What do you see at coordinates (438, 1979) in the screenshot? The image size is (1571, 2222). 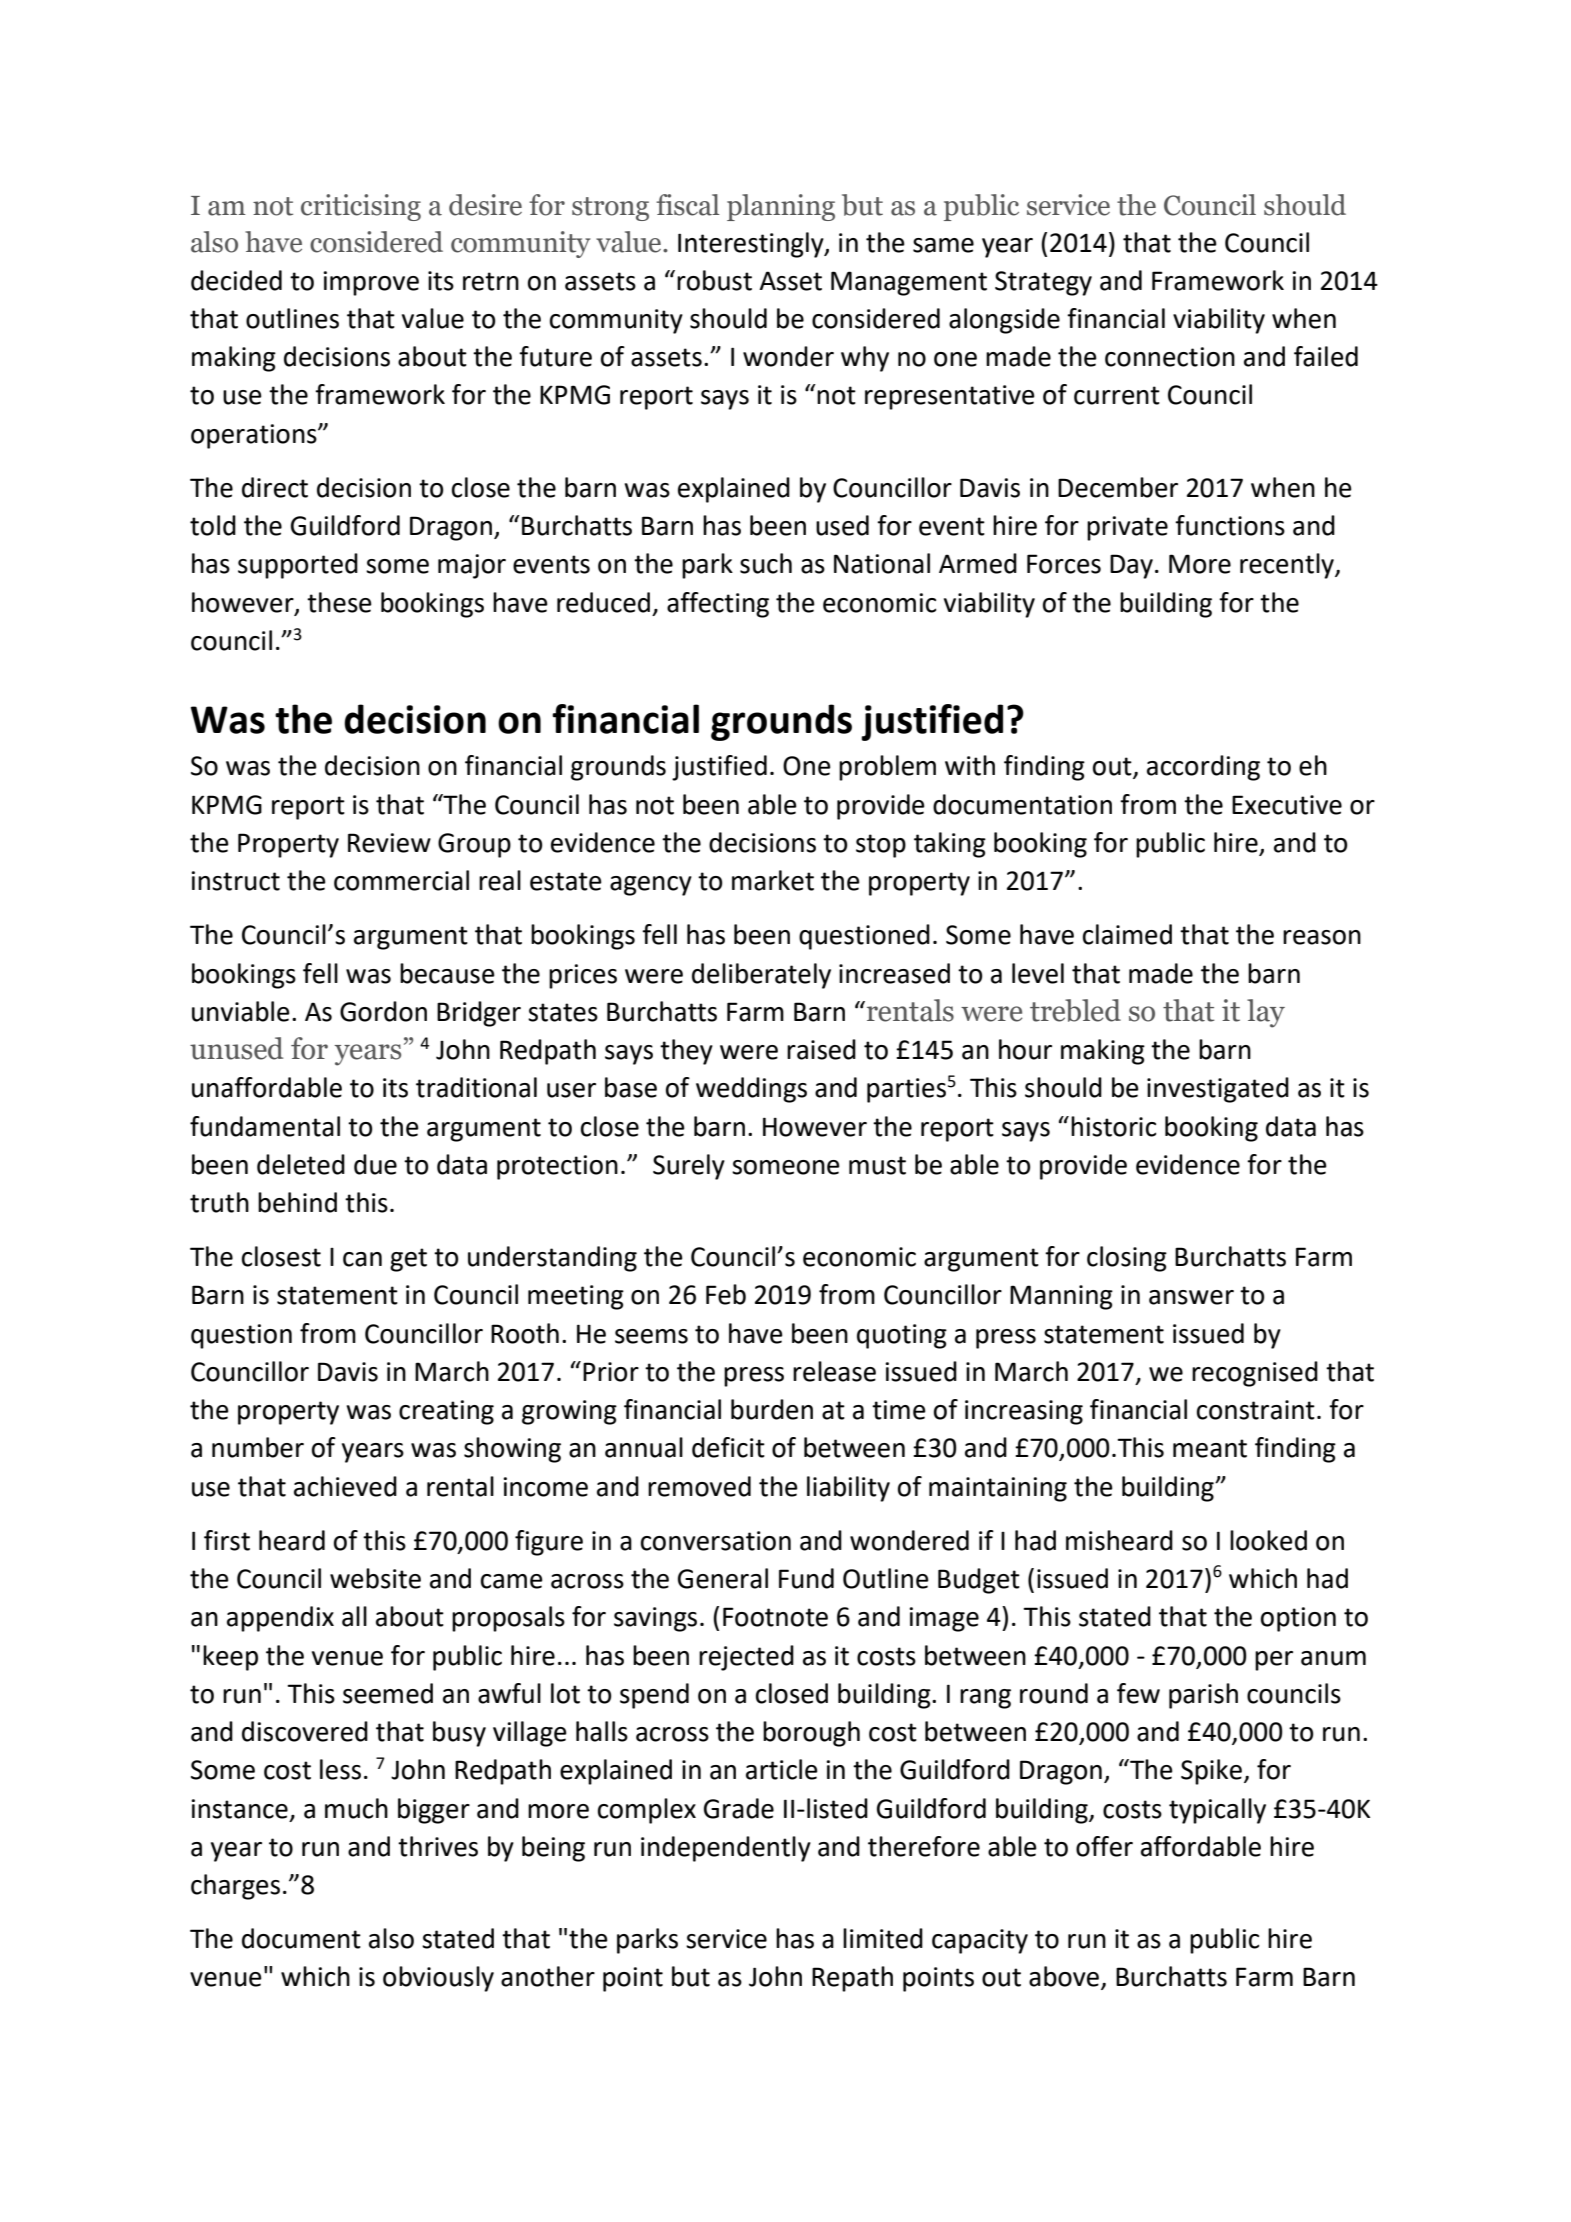 I see `obviously` at bounding box center [438, 1979].
